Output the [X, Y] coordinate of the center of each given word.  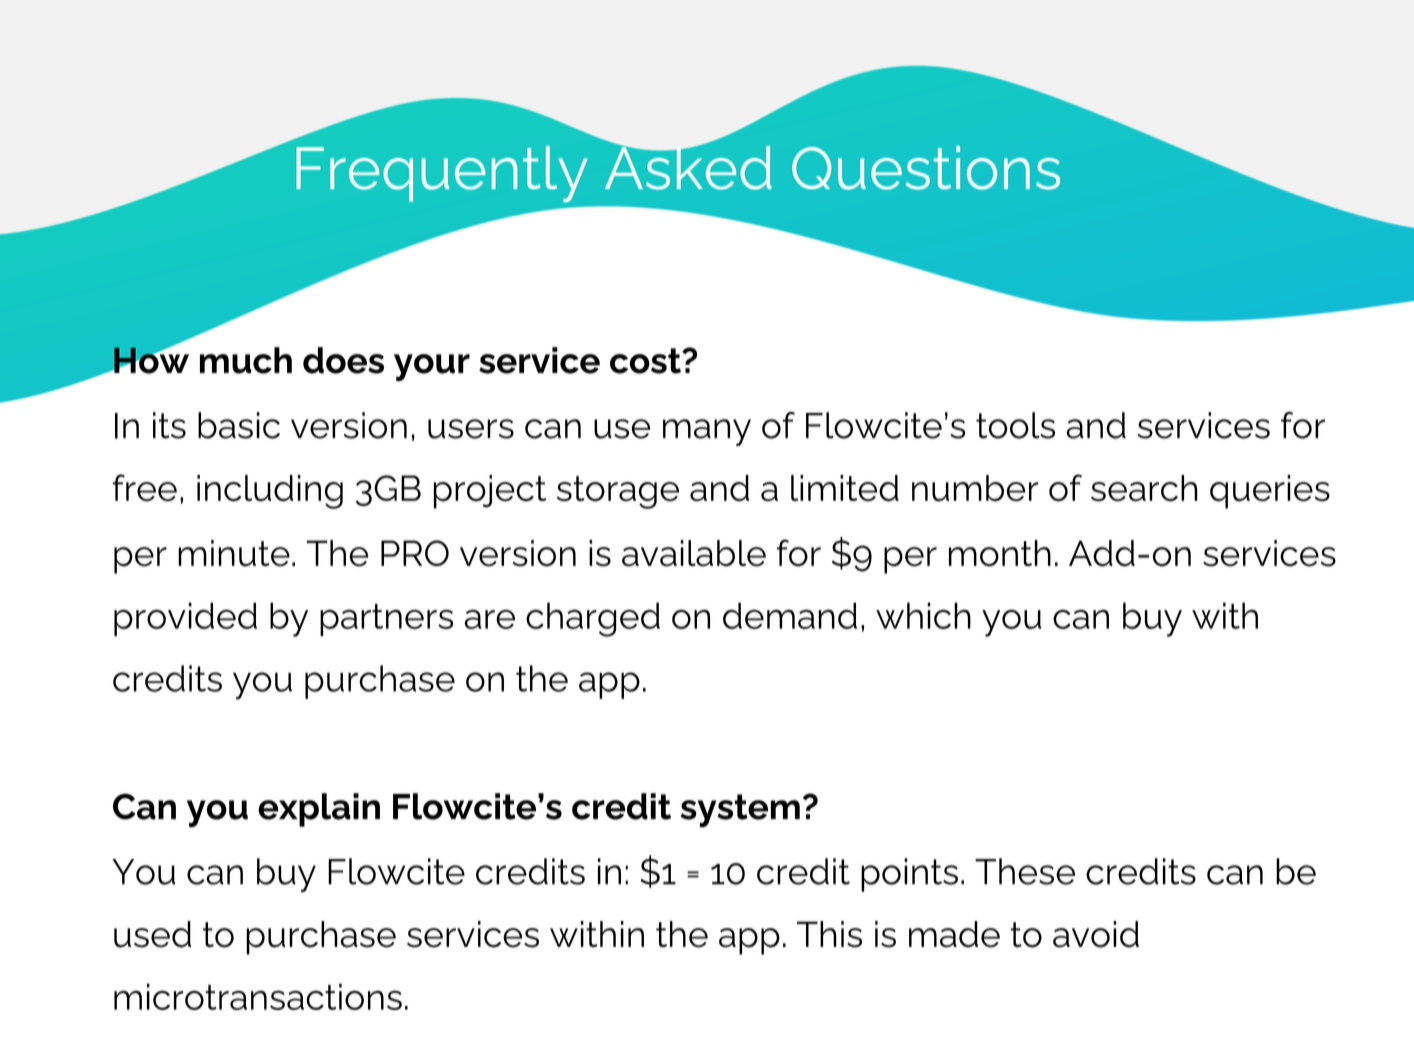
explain [319, 810]
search [1144, 488]
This [829, 934]
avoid [1096, 934]
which [923, 615]
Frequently [442, 174]
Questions [926, 168]
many [707, 432]
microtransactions [258, 996]
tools [1015, 425]
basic [239, 425]
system [740, 811]
